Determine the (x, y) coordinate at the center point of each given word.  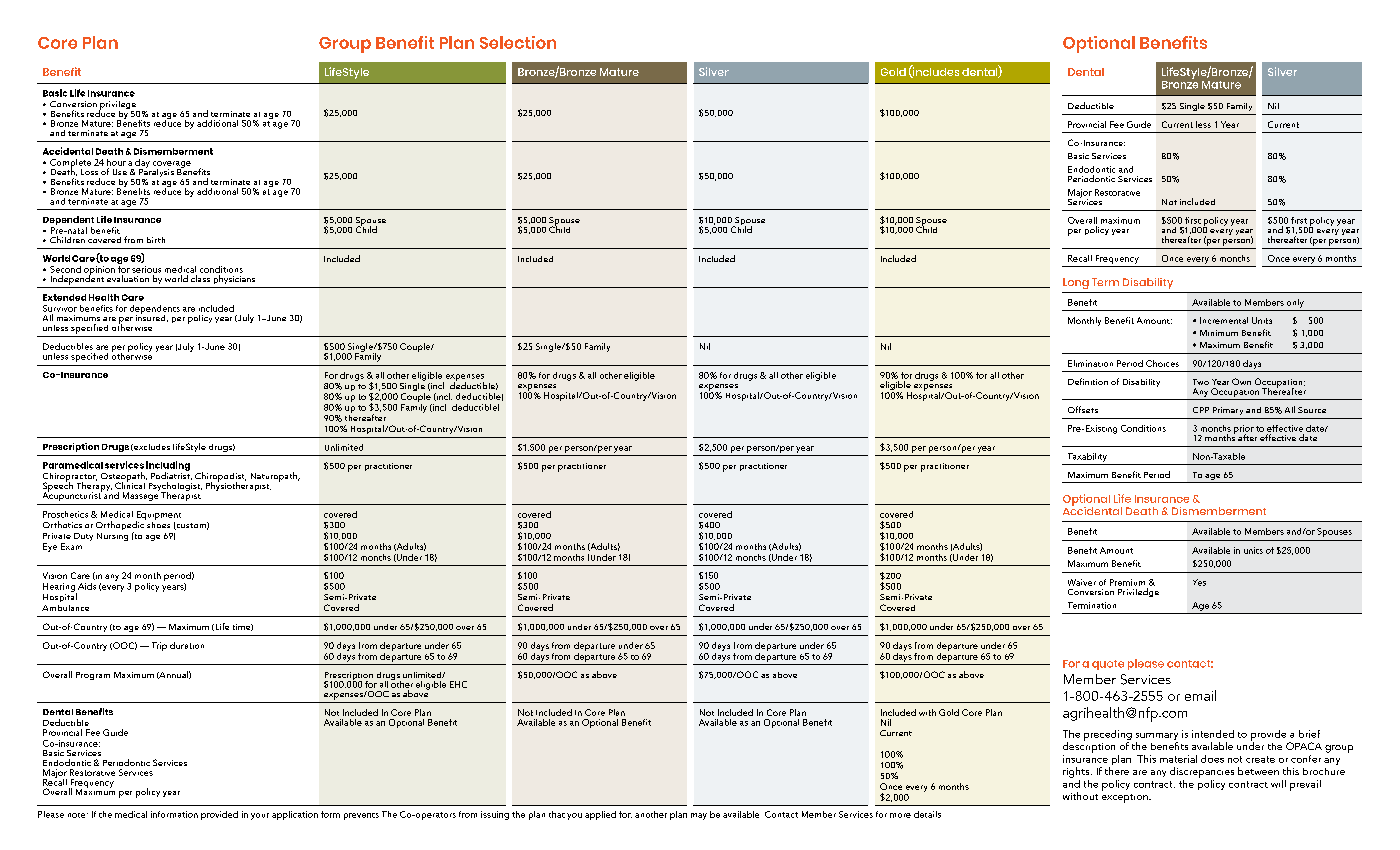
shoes (157, 523)
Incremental (1224, 320)
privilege (118, 106)
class (200, 278)
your (260, 816)
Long (1076, 283)
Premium (1127, 582)
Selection (518, 42)
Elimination (1090, 363)
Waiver (1082, 582)
